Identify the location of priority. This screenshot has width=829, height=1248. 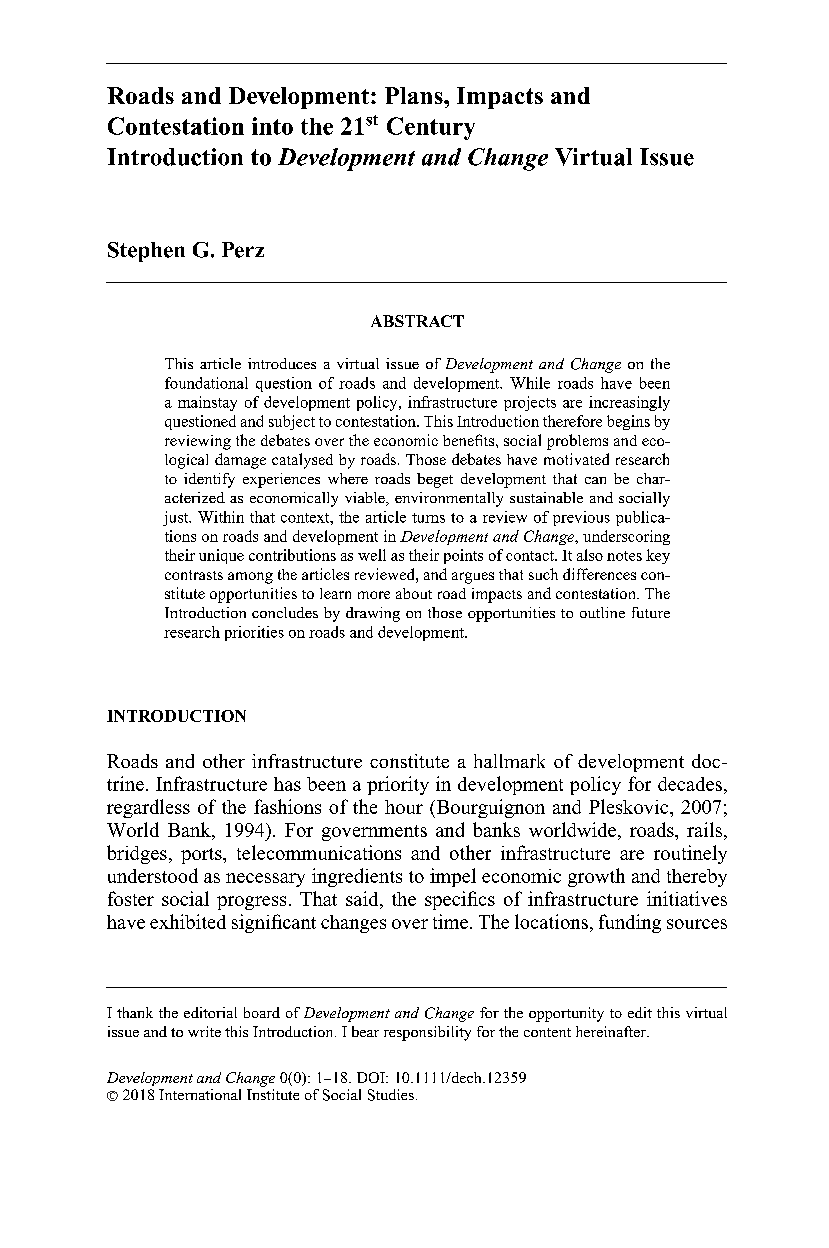
(398, 785).
